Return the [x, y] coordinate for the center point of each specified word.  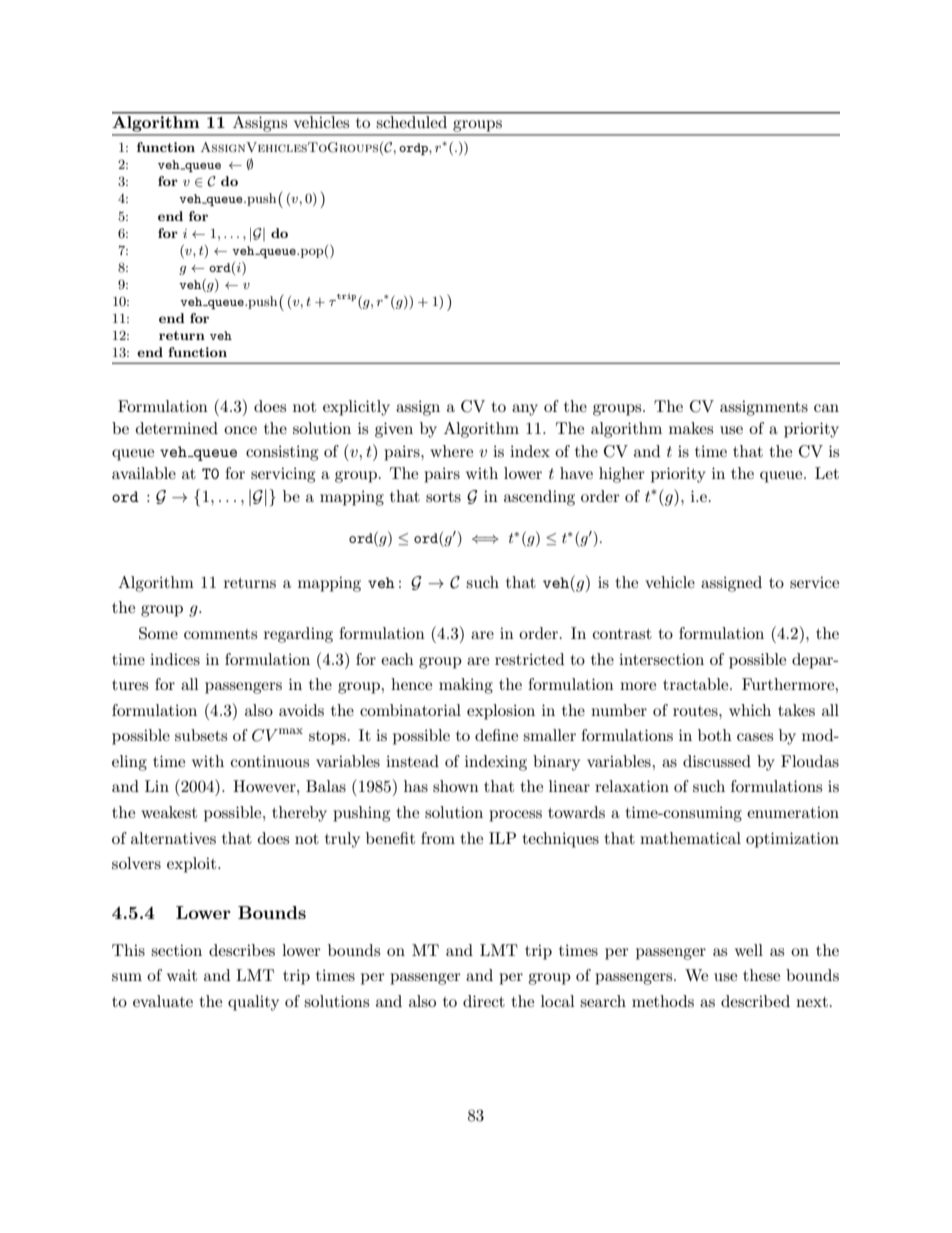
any [525, 410]
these [761, 975]
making [466, 686]
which [750, 710]
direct [484, 1001]
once [240, 430]
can [826, 408]
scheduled [412, 122]
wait [182, 975]
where [451, 451]
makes [691, 428]
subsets [201, 735]
